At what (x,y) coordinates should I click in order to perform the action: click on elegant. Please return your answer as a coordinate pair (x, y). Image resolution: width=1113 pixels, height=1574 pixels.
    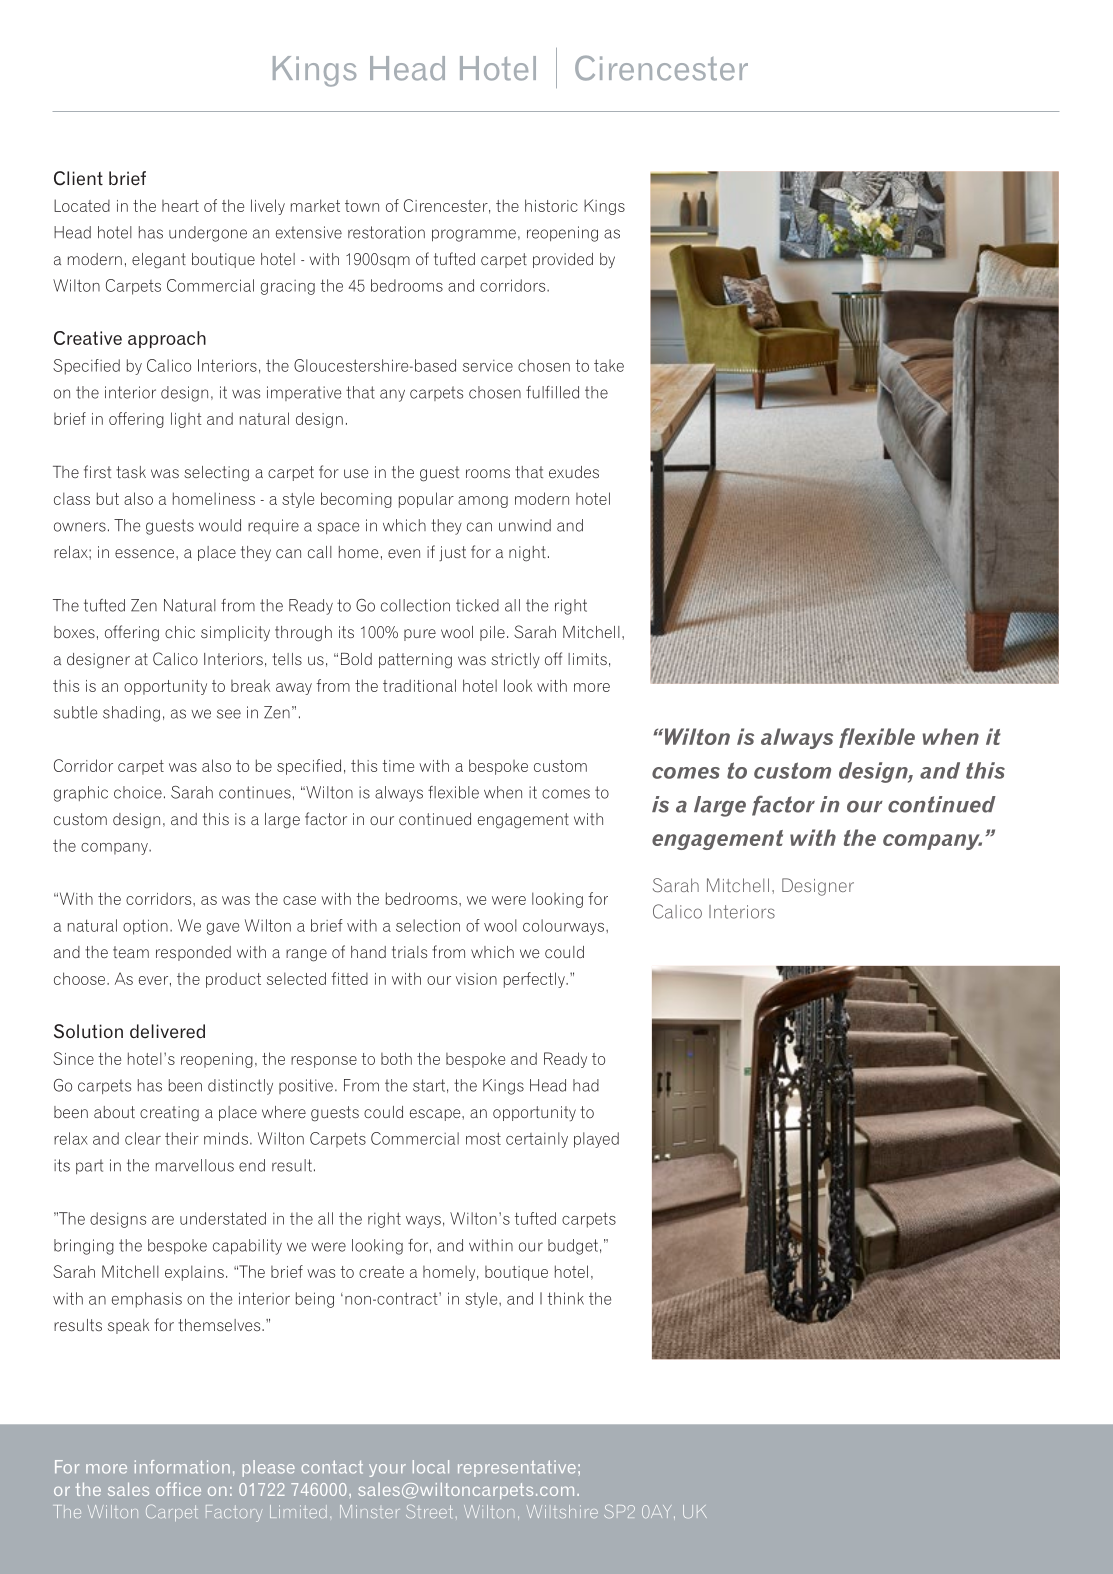
    Looking at the image, I should click on (159, 261).
